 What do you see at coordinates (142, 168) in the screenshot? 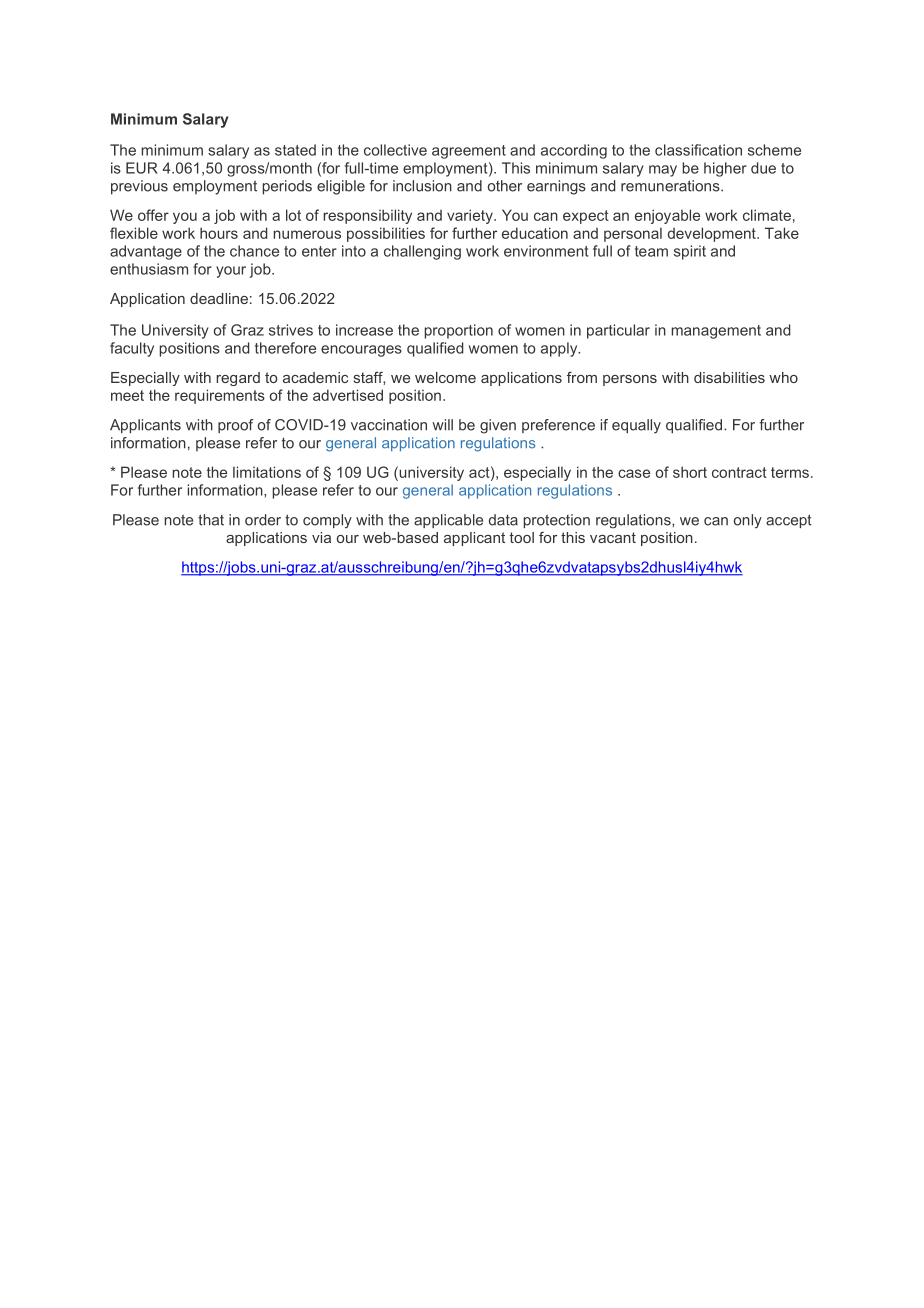
I see `EUR` at bounding box center [142, 168].
